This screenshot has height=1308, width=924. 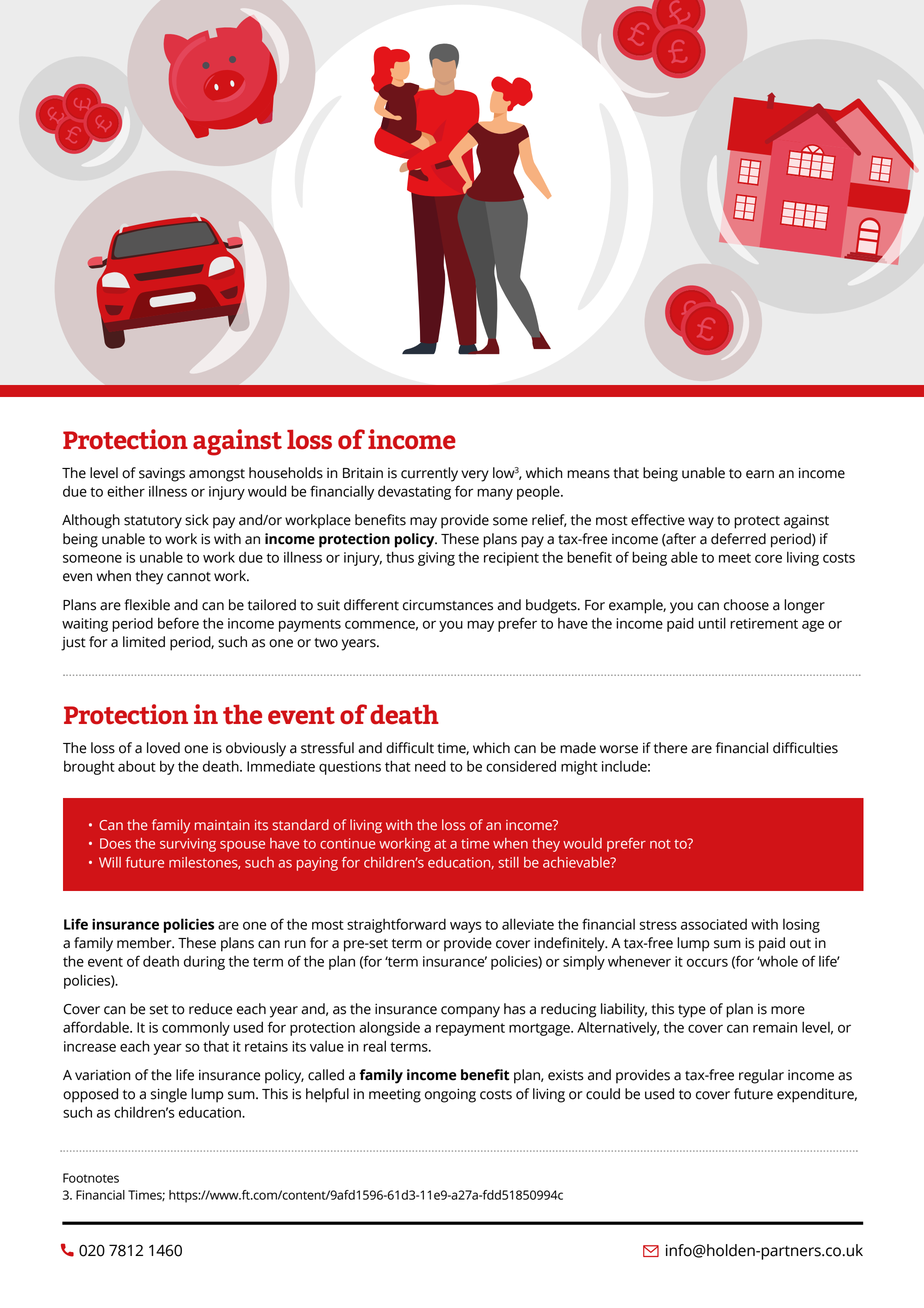 I want to click on earn, so click(x=760, y=474).
